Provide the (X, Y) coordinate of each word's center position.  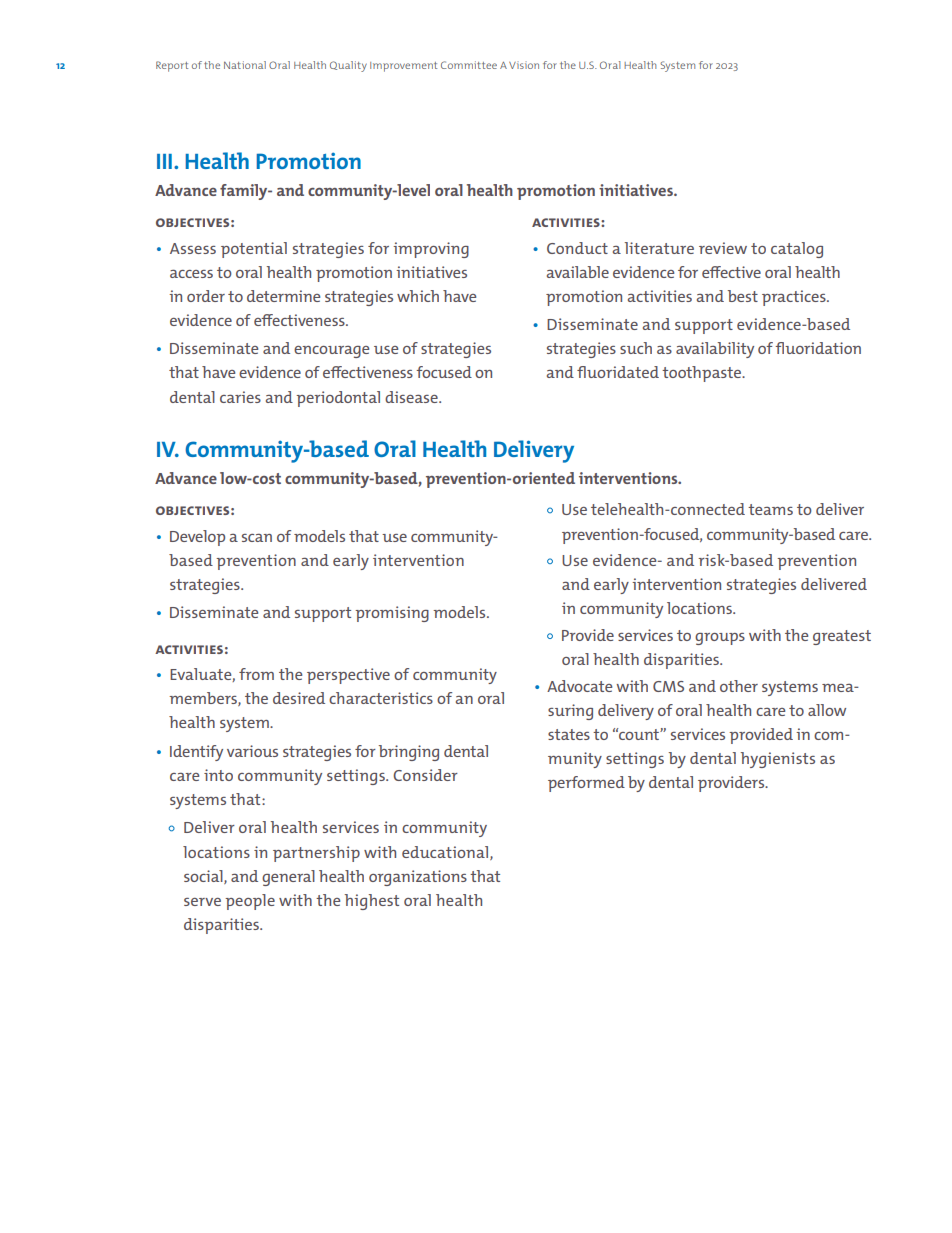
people (250, 902)
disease (412, 397)
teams (770, 509)
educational (446, 853)
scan (257, 538)
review (723, 248)
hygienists (778, 760)
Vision (524, 65)
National (245, 65)
